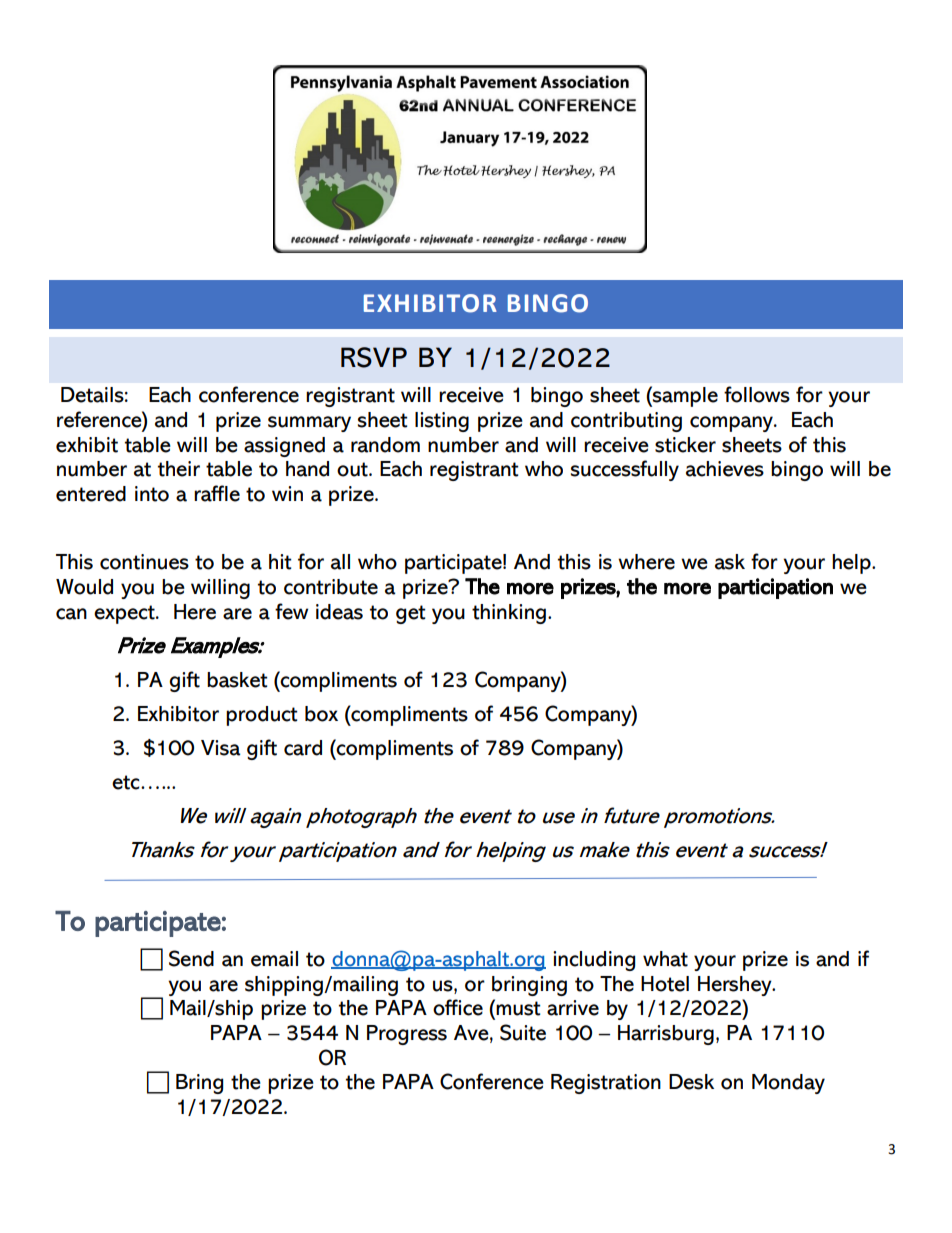  What do you see at coordinates (374, 357) in the screenshot?
I see `RSVP` at bounding box center [374, 357].
